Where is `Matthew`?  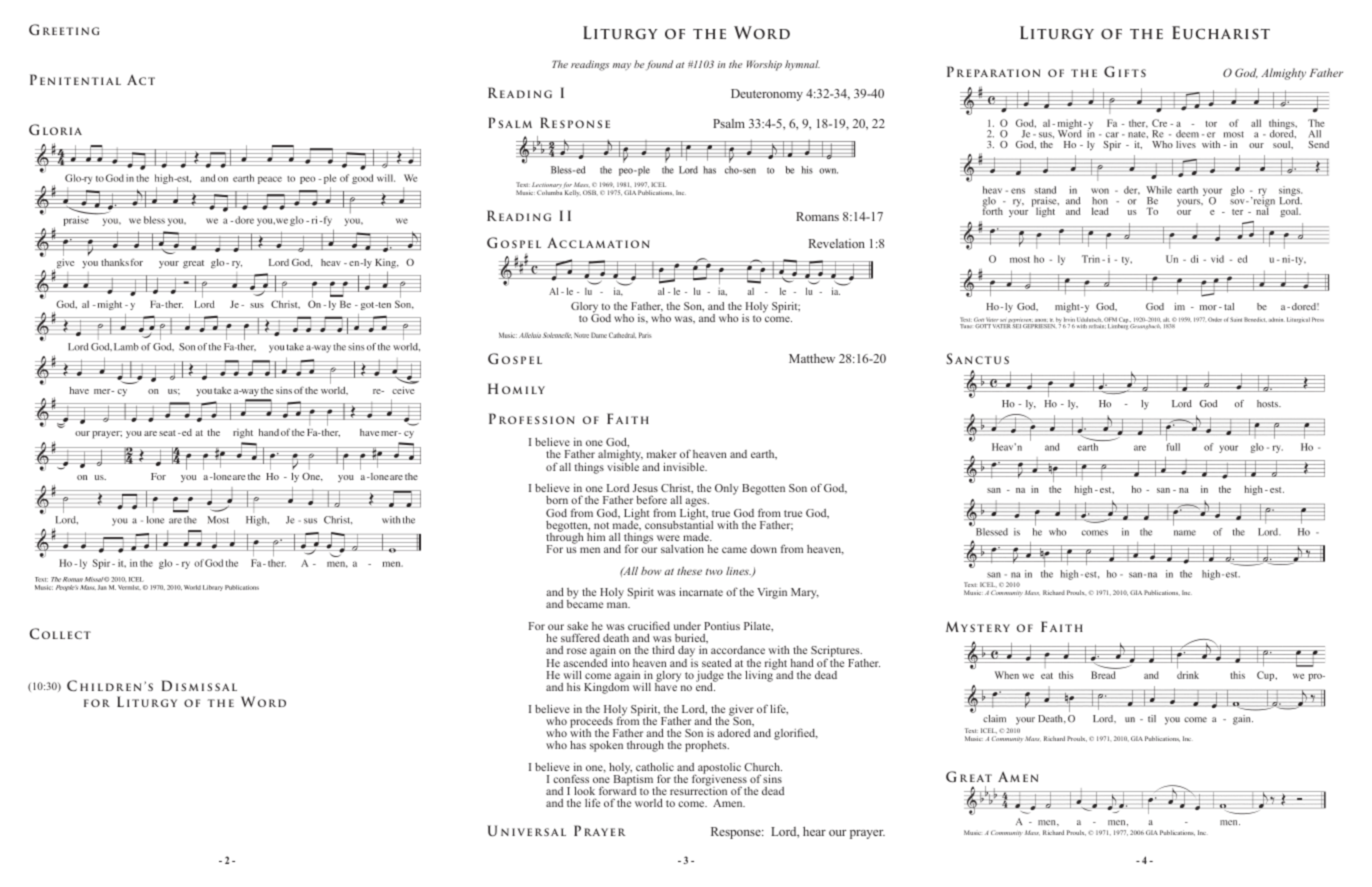
Matthew is located at coordinates (812, 358).
